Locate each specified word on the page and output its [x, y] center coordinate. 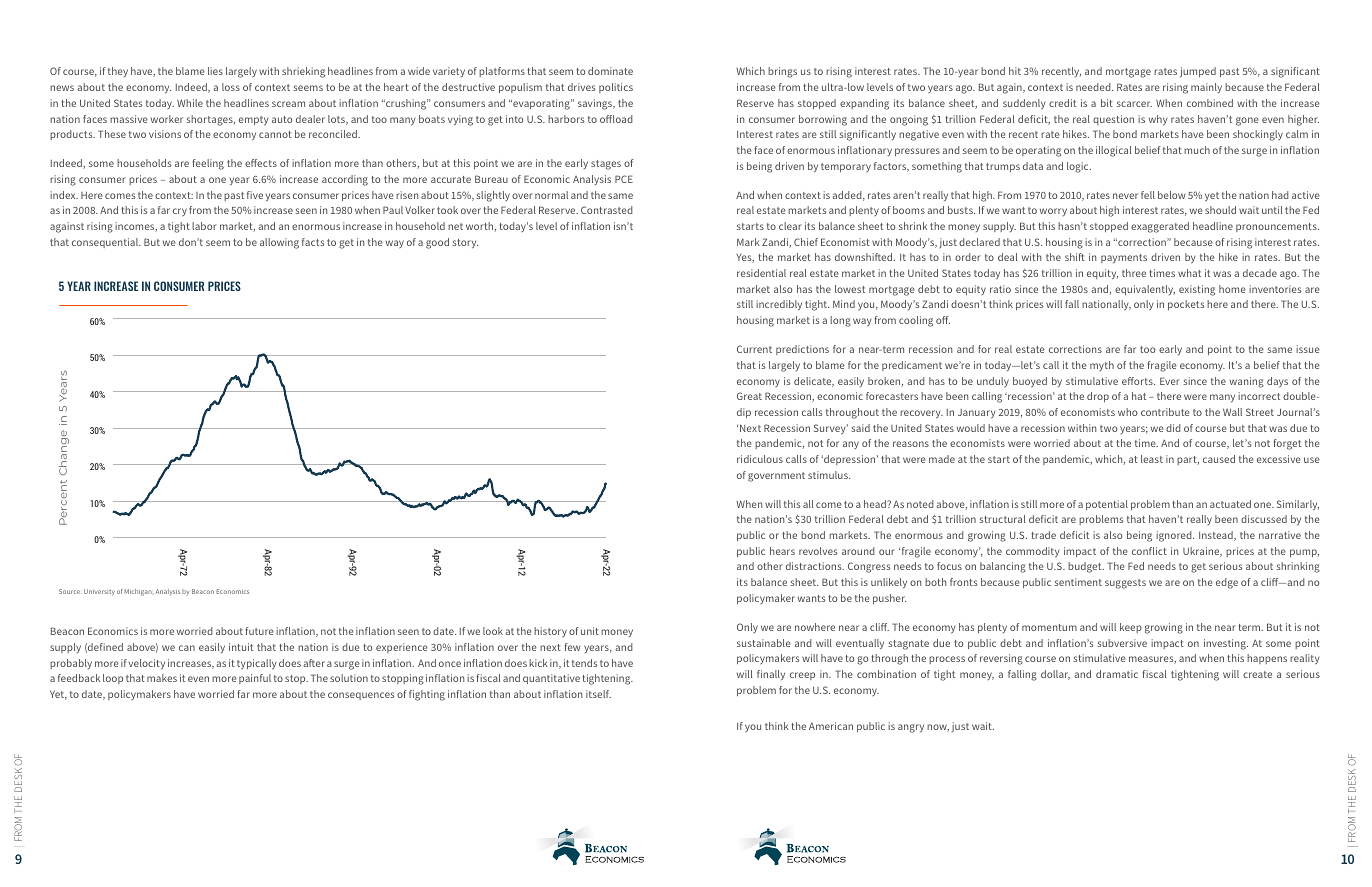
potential [1107, 505]
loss [231, 87]
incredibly [779, 305]
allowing [279, 243]
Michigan [138, 592]
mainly [1206, 88]
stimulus [829, 475]
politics [616, 88]
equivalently [1145, 290]
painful [255, 679]
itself [598, 694]
